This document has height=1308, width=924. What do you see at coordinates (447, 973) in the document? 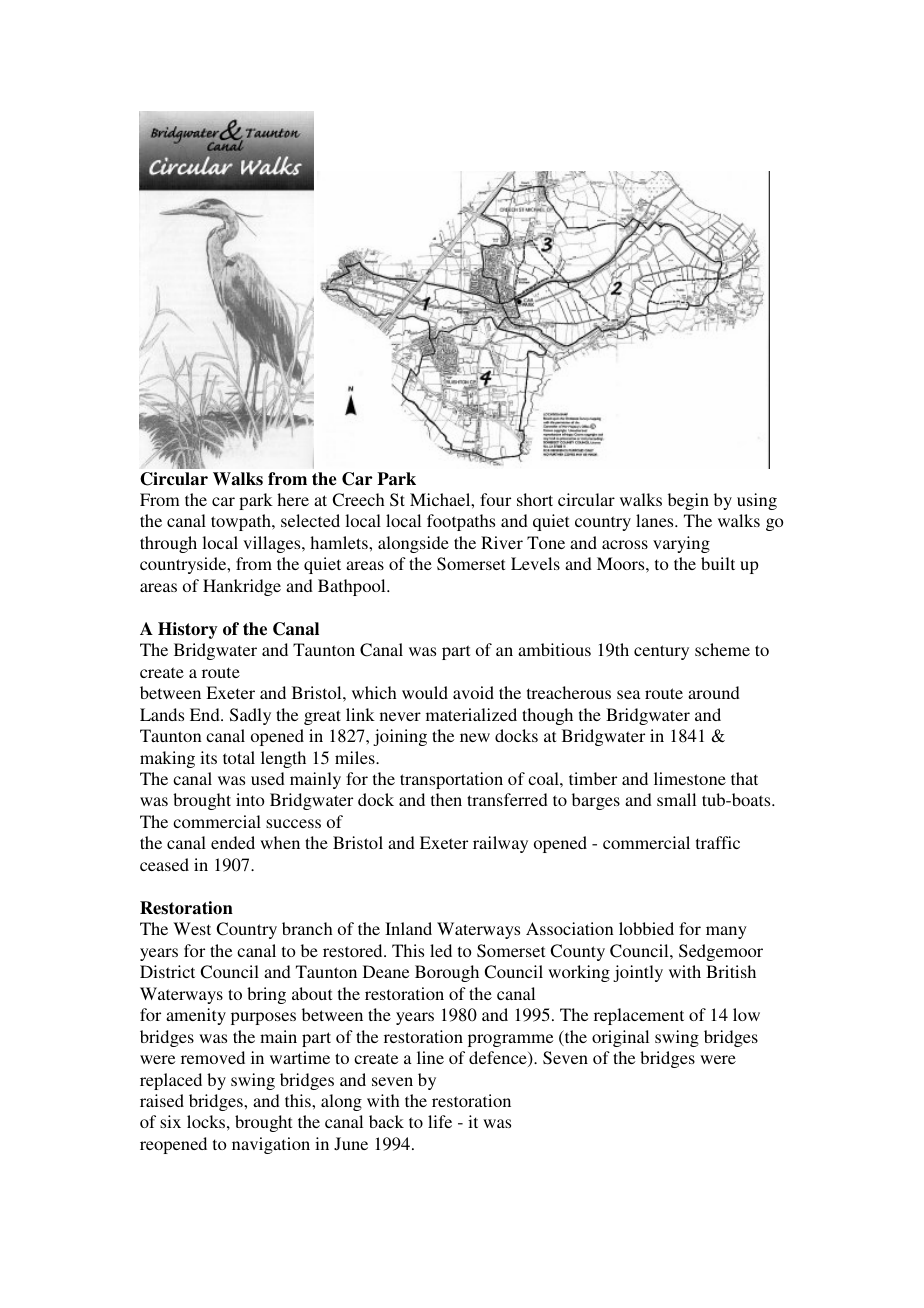
I see `Borough` at bounding box center [447, 973].
